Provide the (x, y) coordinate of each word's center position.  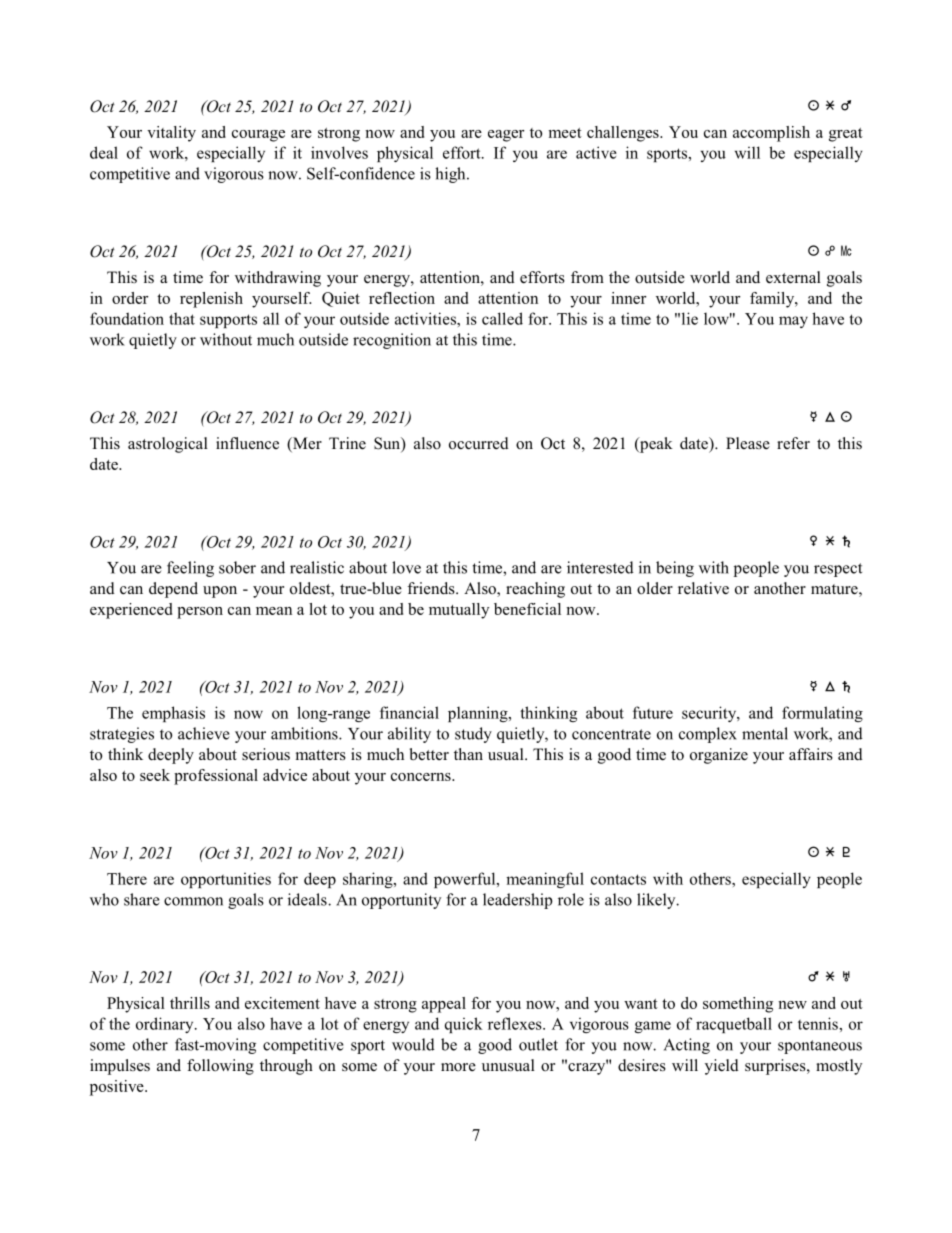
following (220, 1067)
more (458, 1067)
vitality (171, 134)
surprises (776, 1067)
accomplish (771, 134)
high (451, 175)
